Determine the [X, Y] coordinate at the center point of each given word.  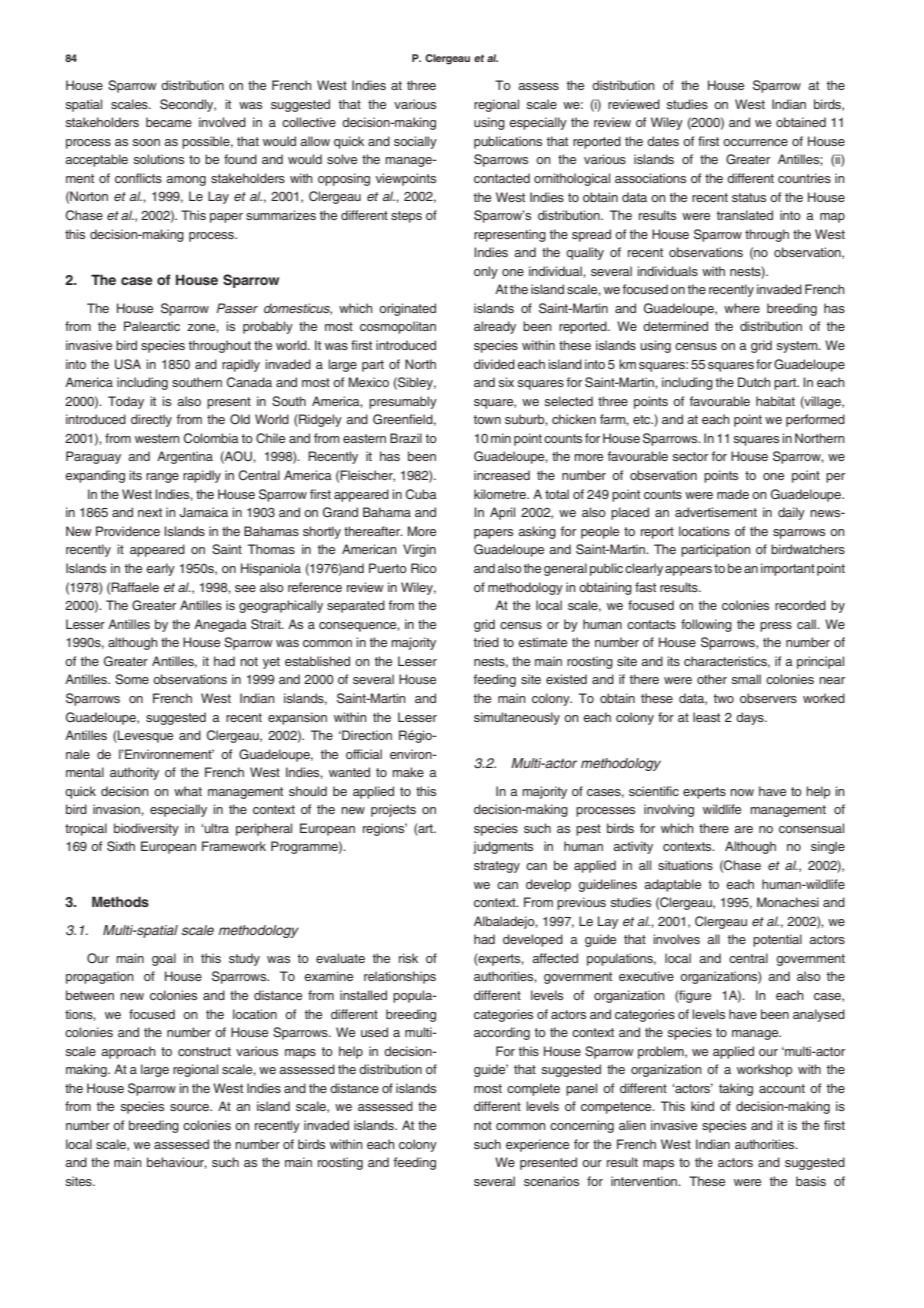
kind [702, 1106]
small [746, 679]
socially [415, 142]
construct [204, 1051]
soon [146, 142]
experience [537, 1145]
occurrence [755, 142]
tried [486, 642]
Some [132, 679]
